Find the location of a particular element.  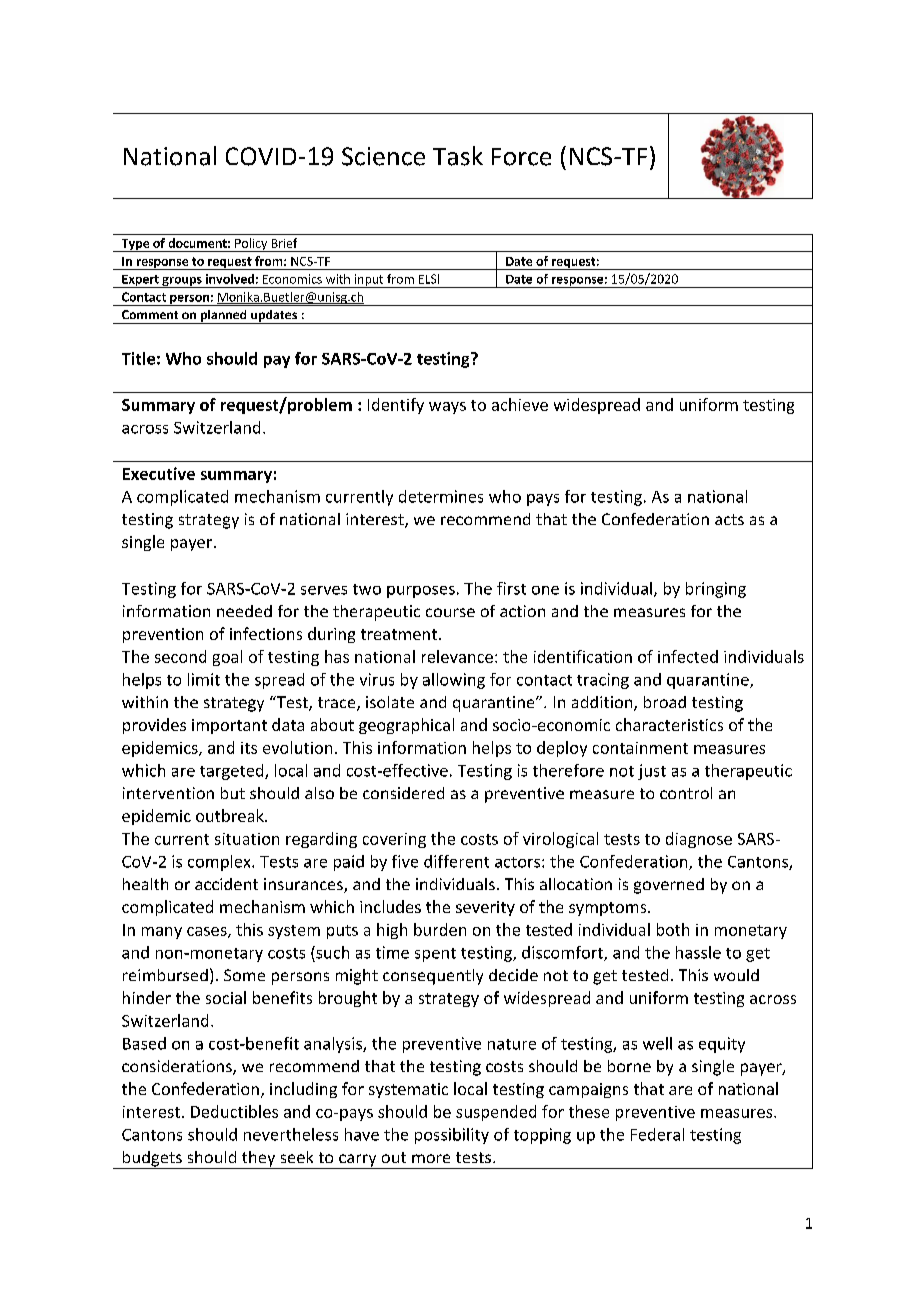

acts is located at coordinates (729, 519).
